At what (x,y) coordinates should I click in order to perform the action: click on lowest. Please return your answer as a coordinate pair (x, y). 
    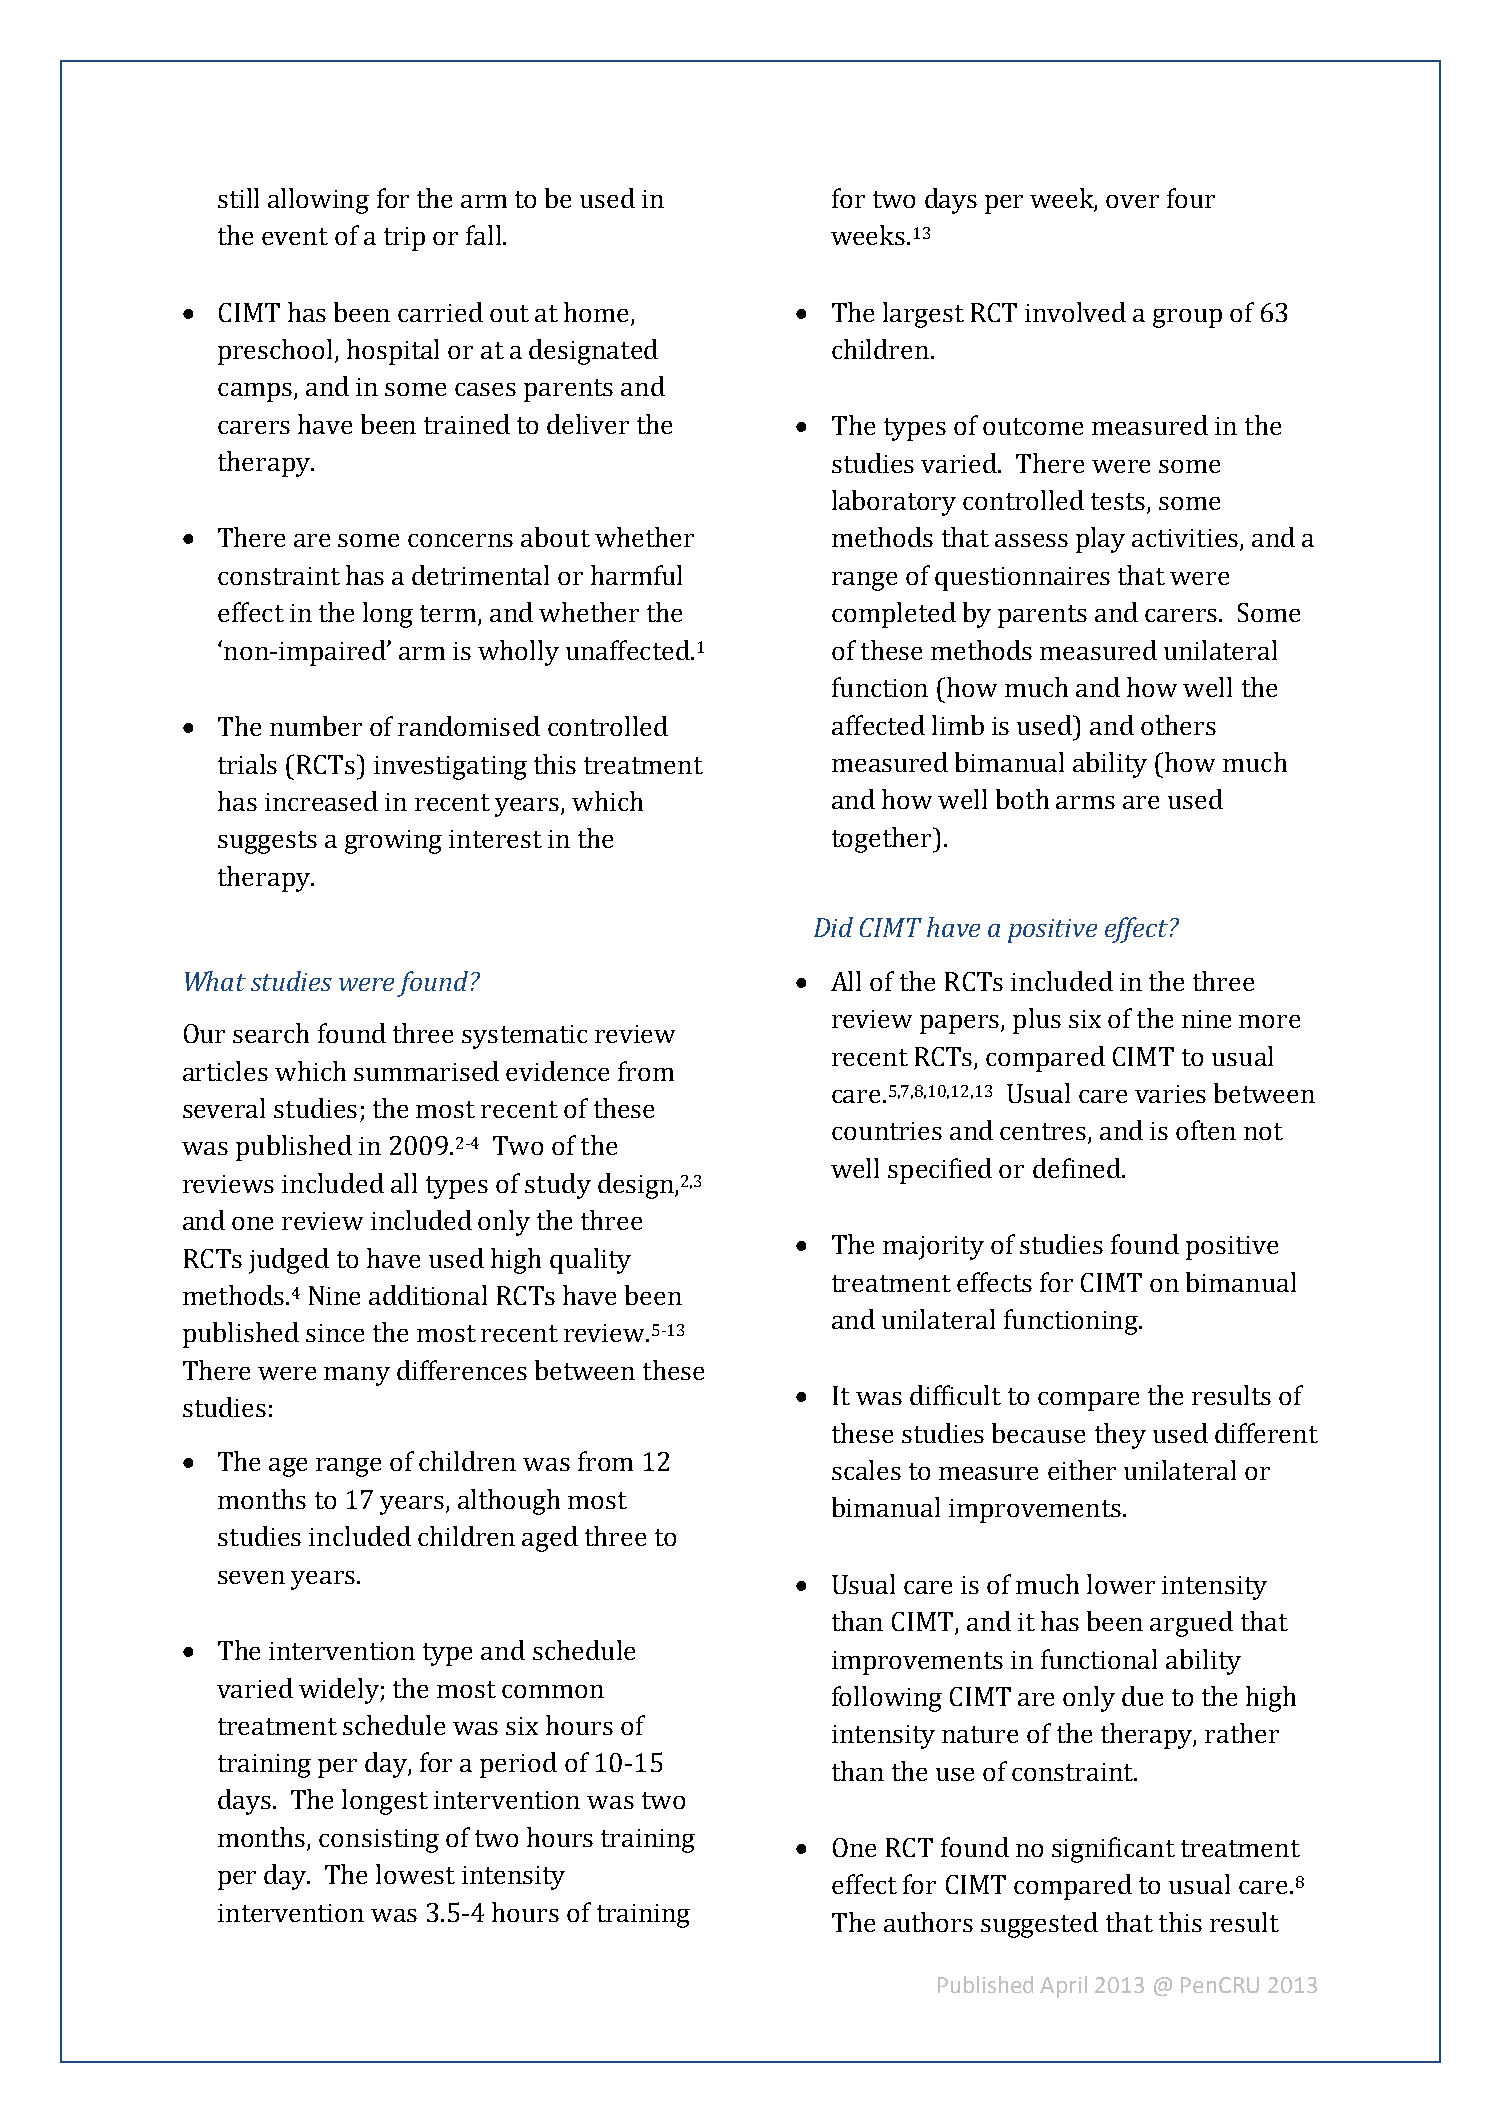
    Looking at the image, I should click on (415, 1874).
